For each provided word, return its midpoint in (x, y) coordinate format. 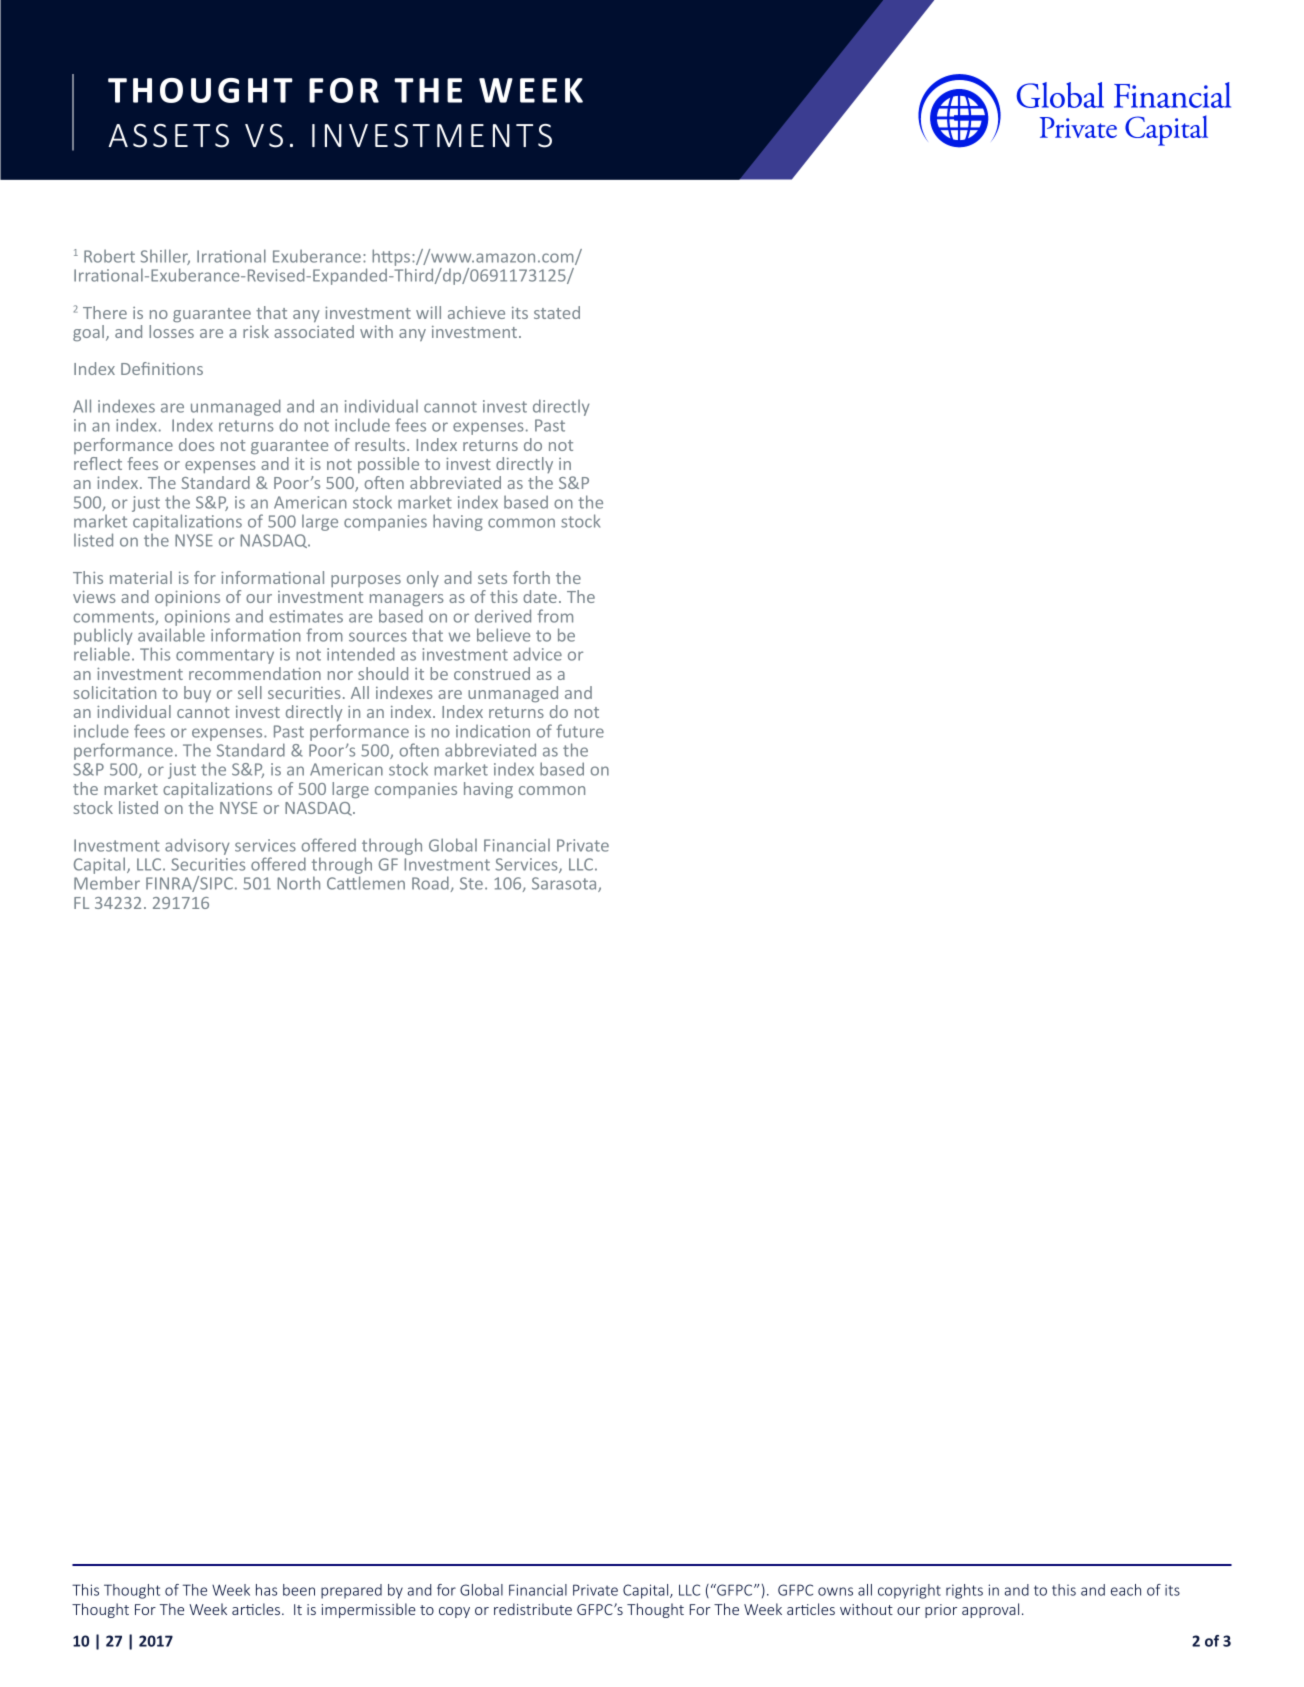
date (540, 596)
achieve (476, 312)
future (580, 731)
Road (430, 883)
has (266, 1590)
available (171, 635)
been (299, 1590)
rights (964, 1591)
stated (557, 312)
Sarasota (565, 884)
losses (171, 331)
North (299, 883)
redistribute (533, 1609)
